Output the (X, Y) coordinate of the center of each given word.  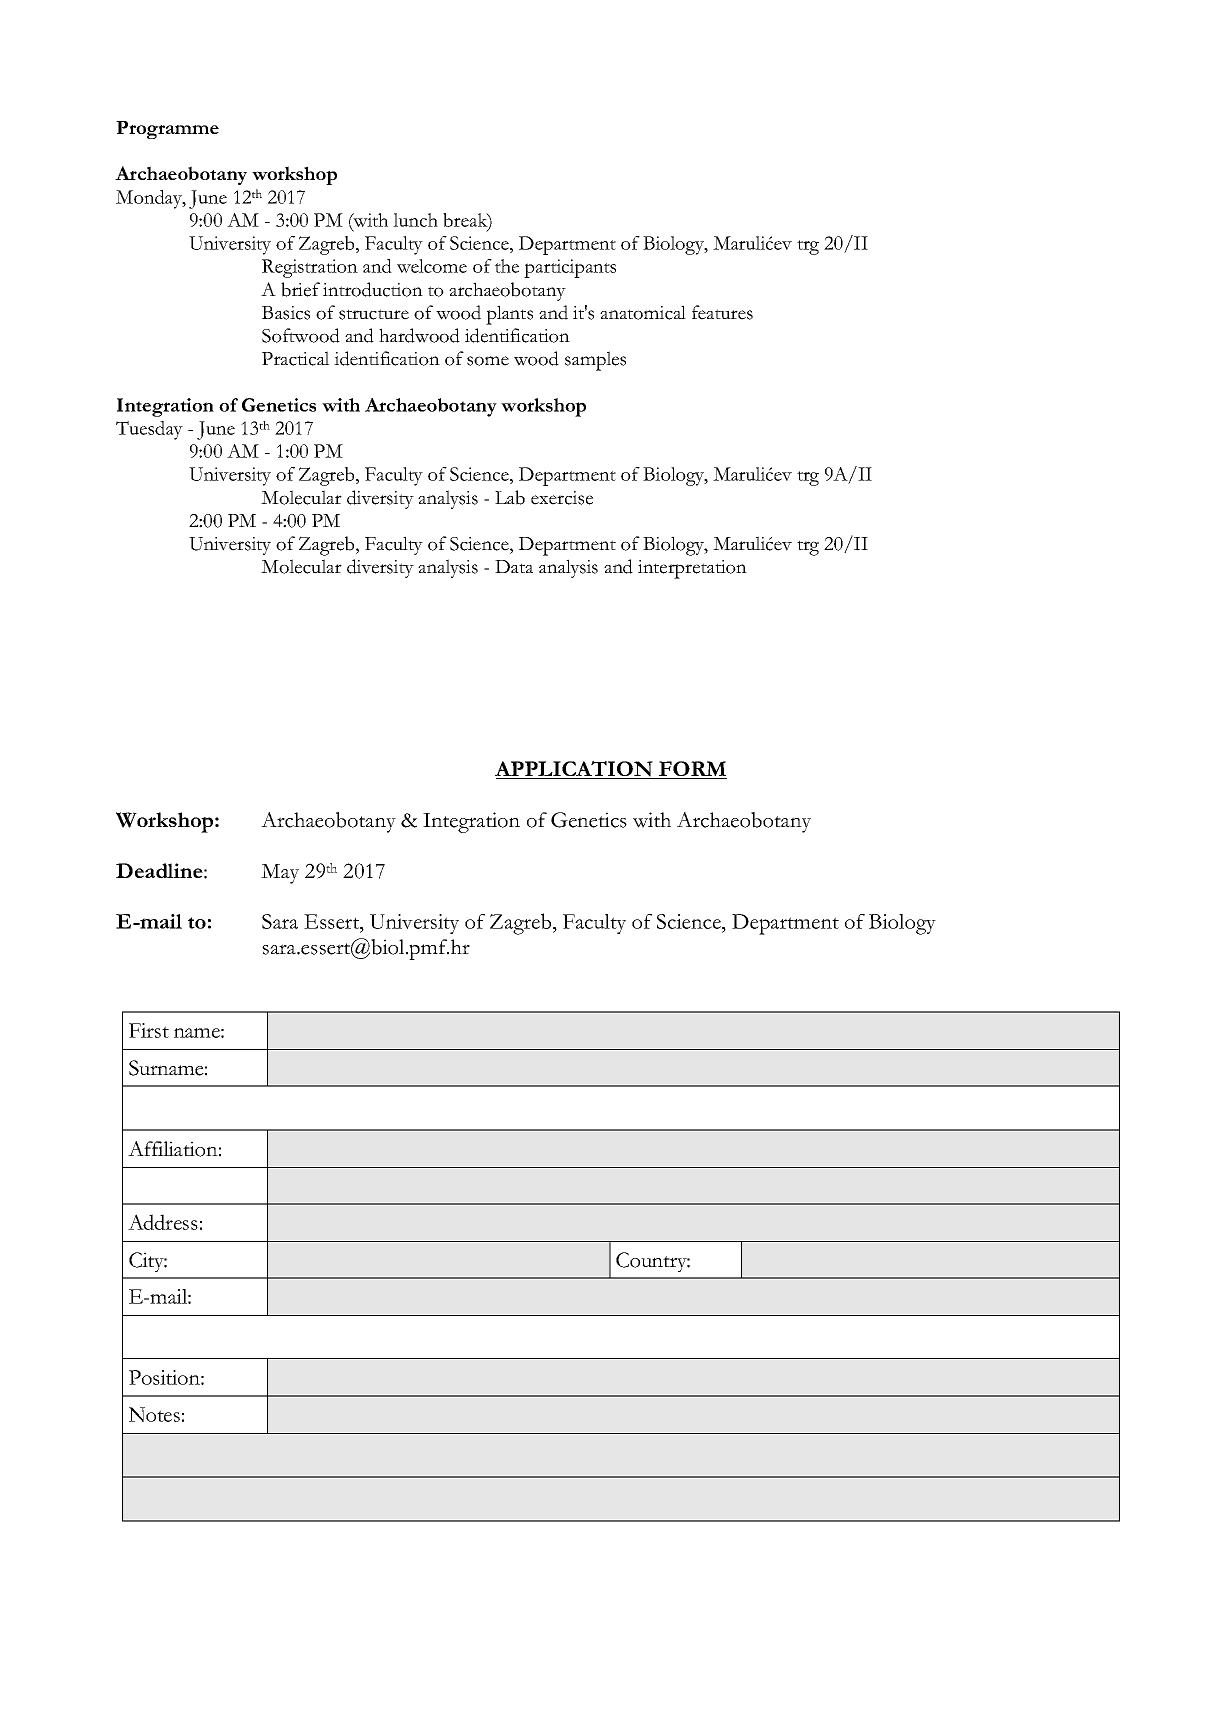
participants (570, 268)
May (280, 874)
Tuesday (149, 430)
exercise (562, 498)
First (149, 1030)
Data (514, 566)
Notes (154, 1414)
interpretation (692, 569)
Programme (167, 130)
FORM (692, 770)
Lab (510, 497)
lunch (415, 220)
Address (163, 1222)
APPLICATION (575, 770)
